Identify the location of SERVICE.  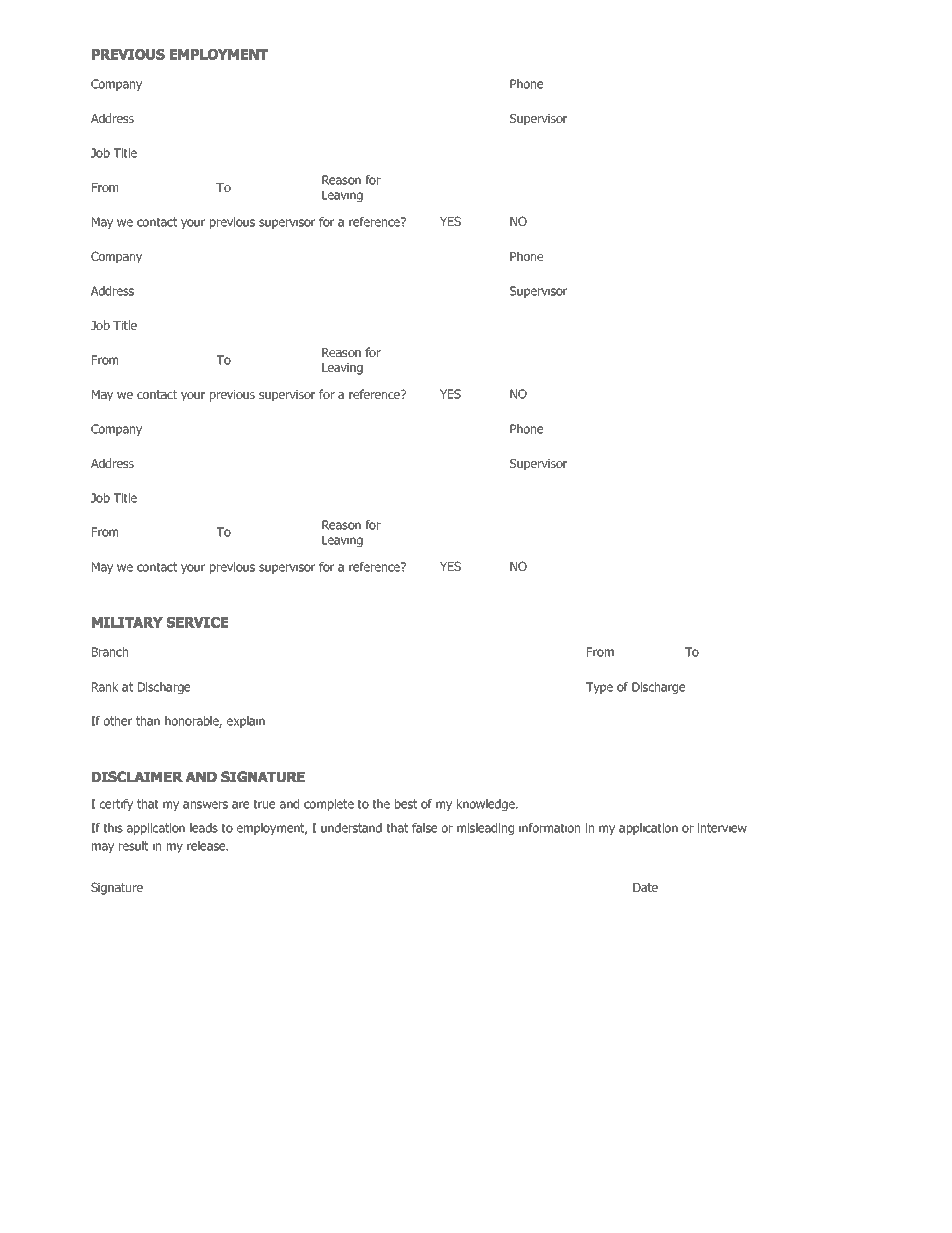
(197, 622).
